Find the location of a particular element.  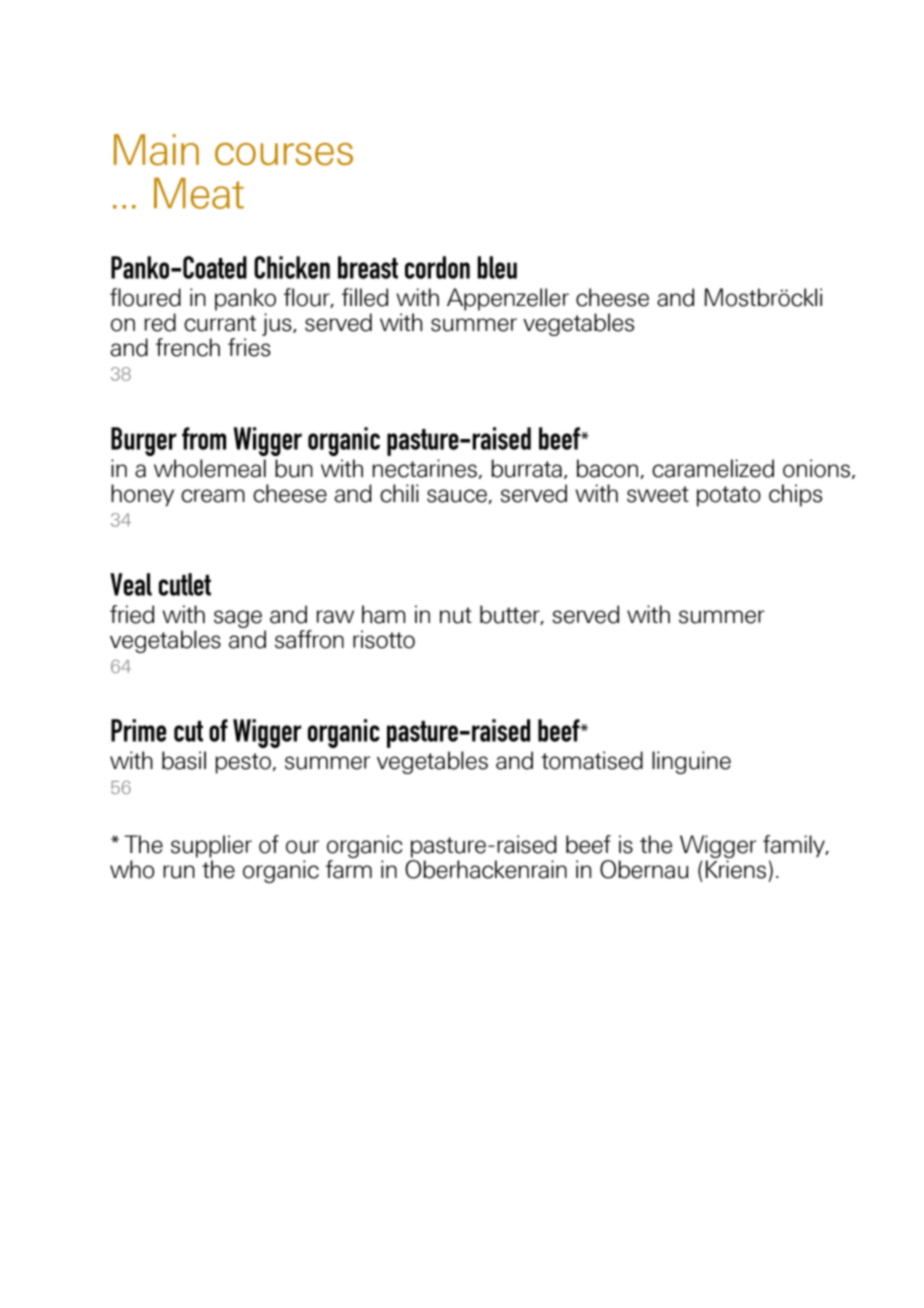

bleu is located at coordinates (497, 267).
